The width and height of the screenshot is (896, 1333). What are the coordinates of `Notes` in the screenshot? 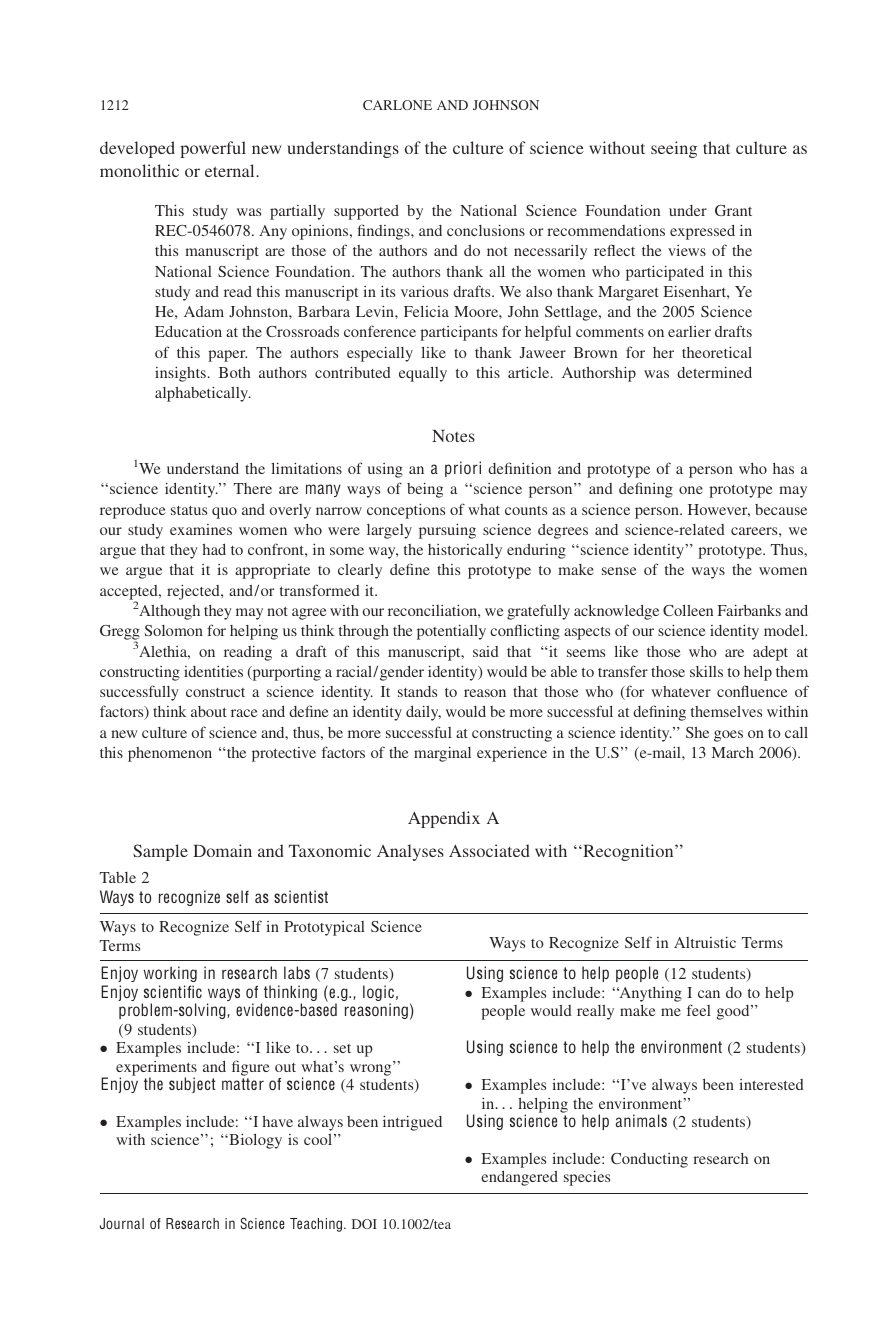 It's located at (453, 436).
